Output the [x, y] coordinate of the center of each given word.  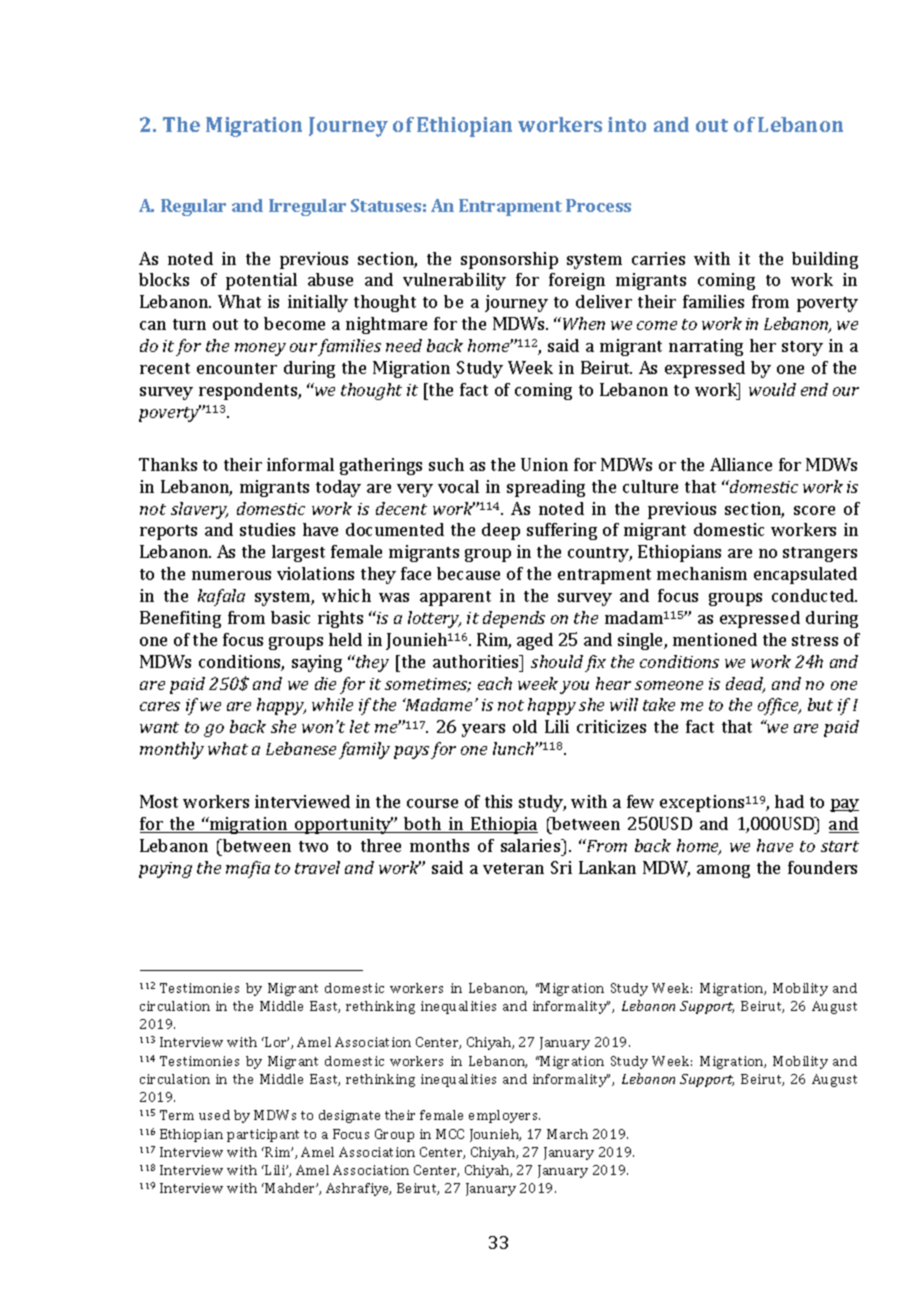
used [214, 1115]
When [584, 323]
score [814, 510]
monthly [172, 750]
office [779, 706]
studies [267, 529]
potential [261, 281]
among [723, 871]
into [627, 124]
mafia [248, 869]
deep [501, 531]
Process [598, 205]
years [483, 730]
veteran [513, 868]
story [802, 348]
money [260, 349]
